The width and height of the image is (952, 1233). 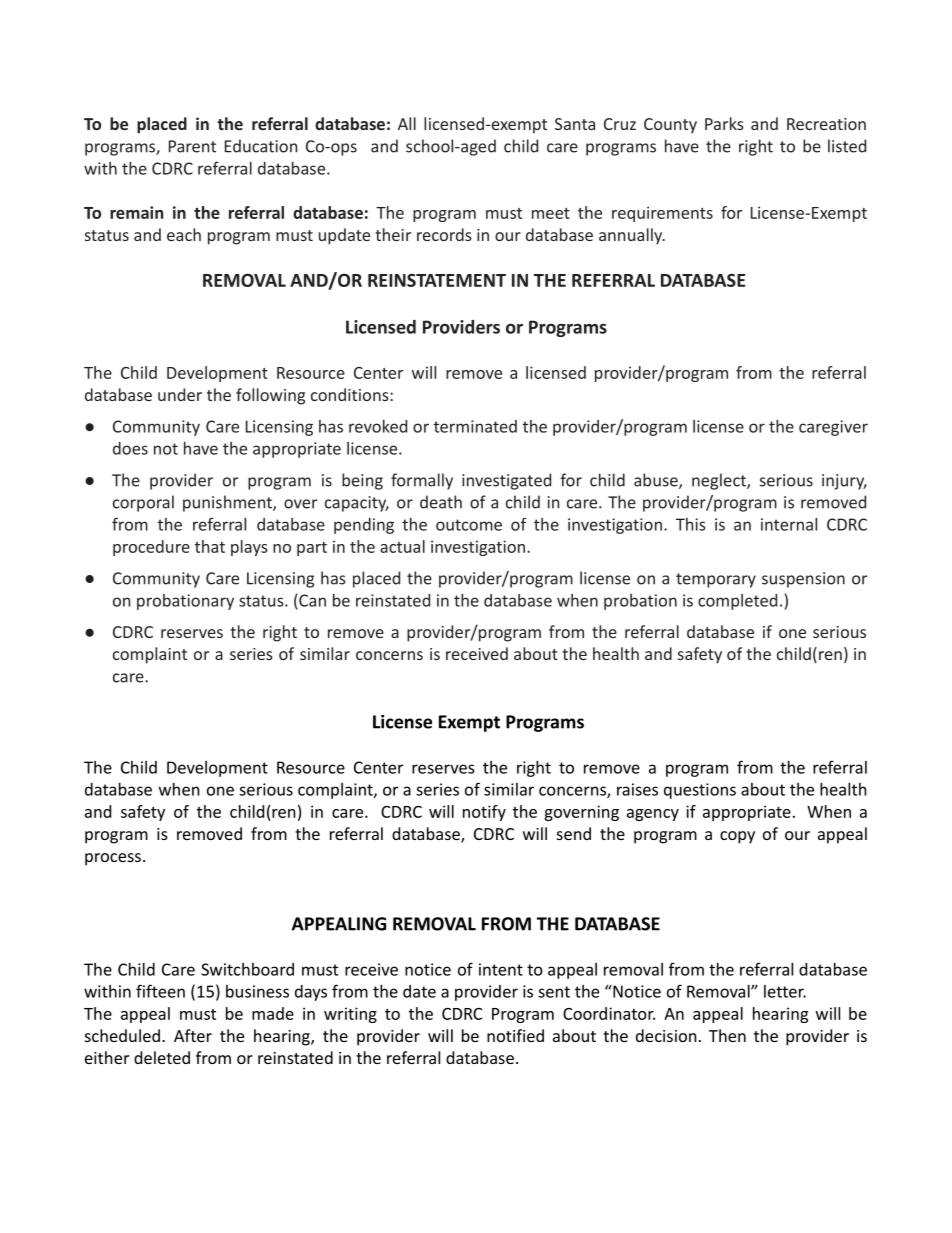 What do you see at coordinates (724, 123) in the image?
I see `Parks` at bounding box center [724, 123].
